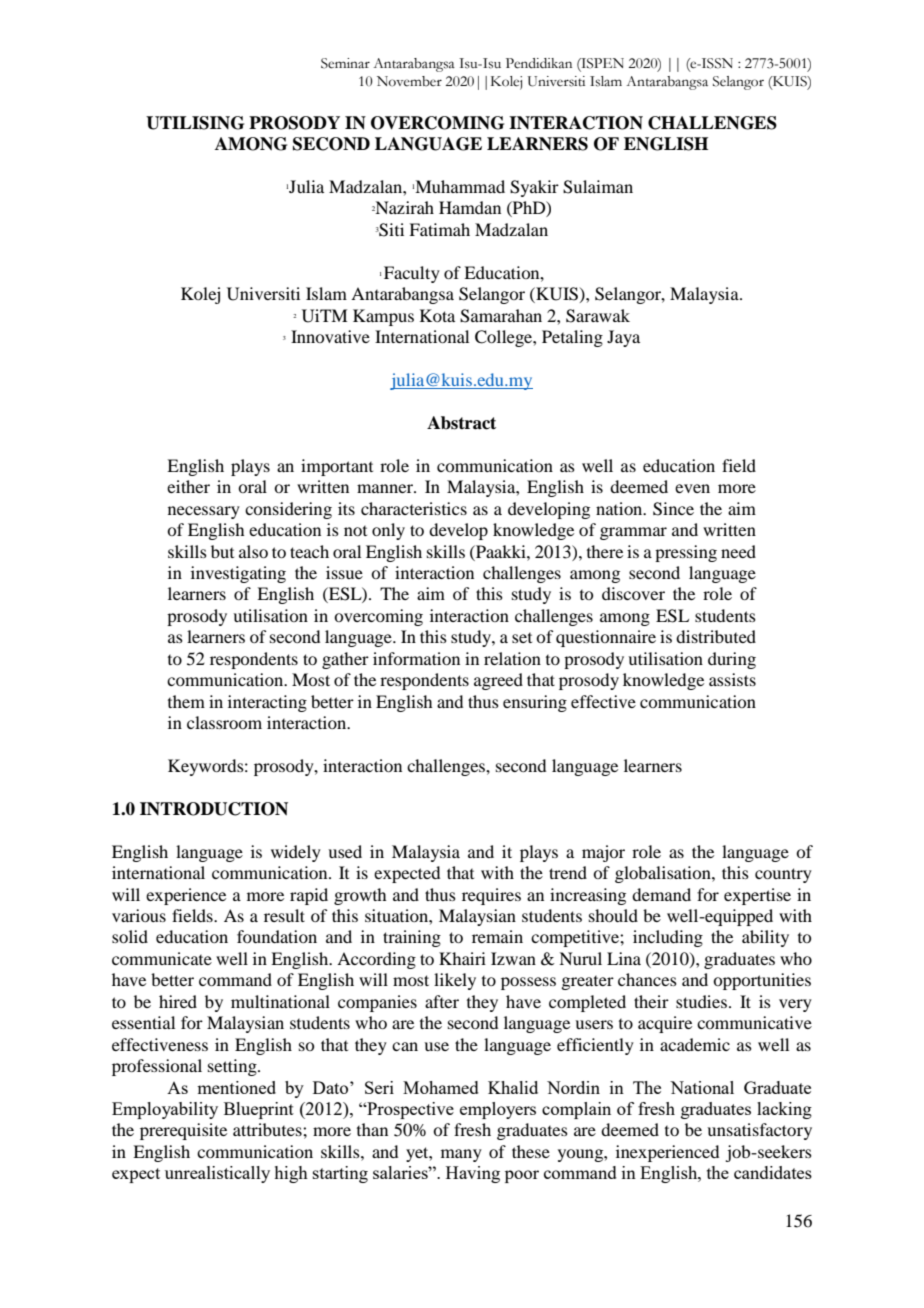  Describe the element at coordinates (409, 81) in the page. I see `November` at that location.
